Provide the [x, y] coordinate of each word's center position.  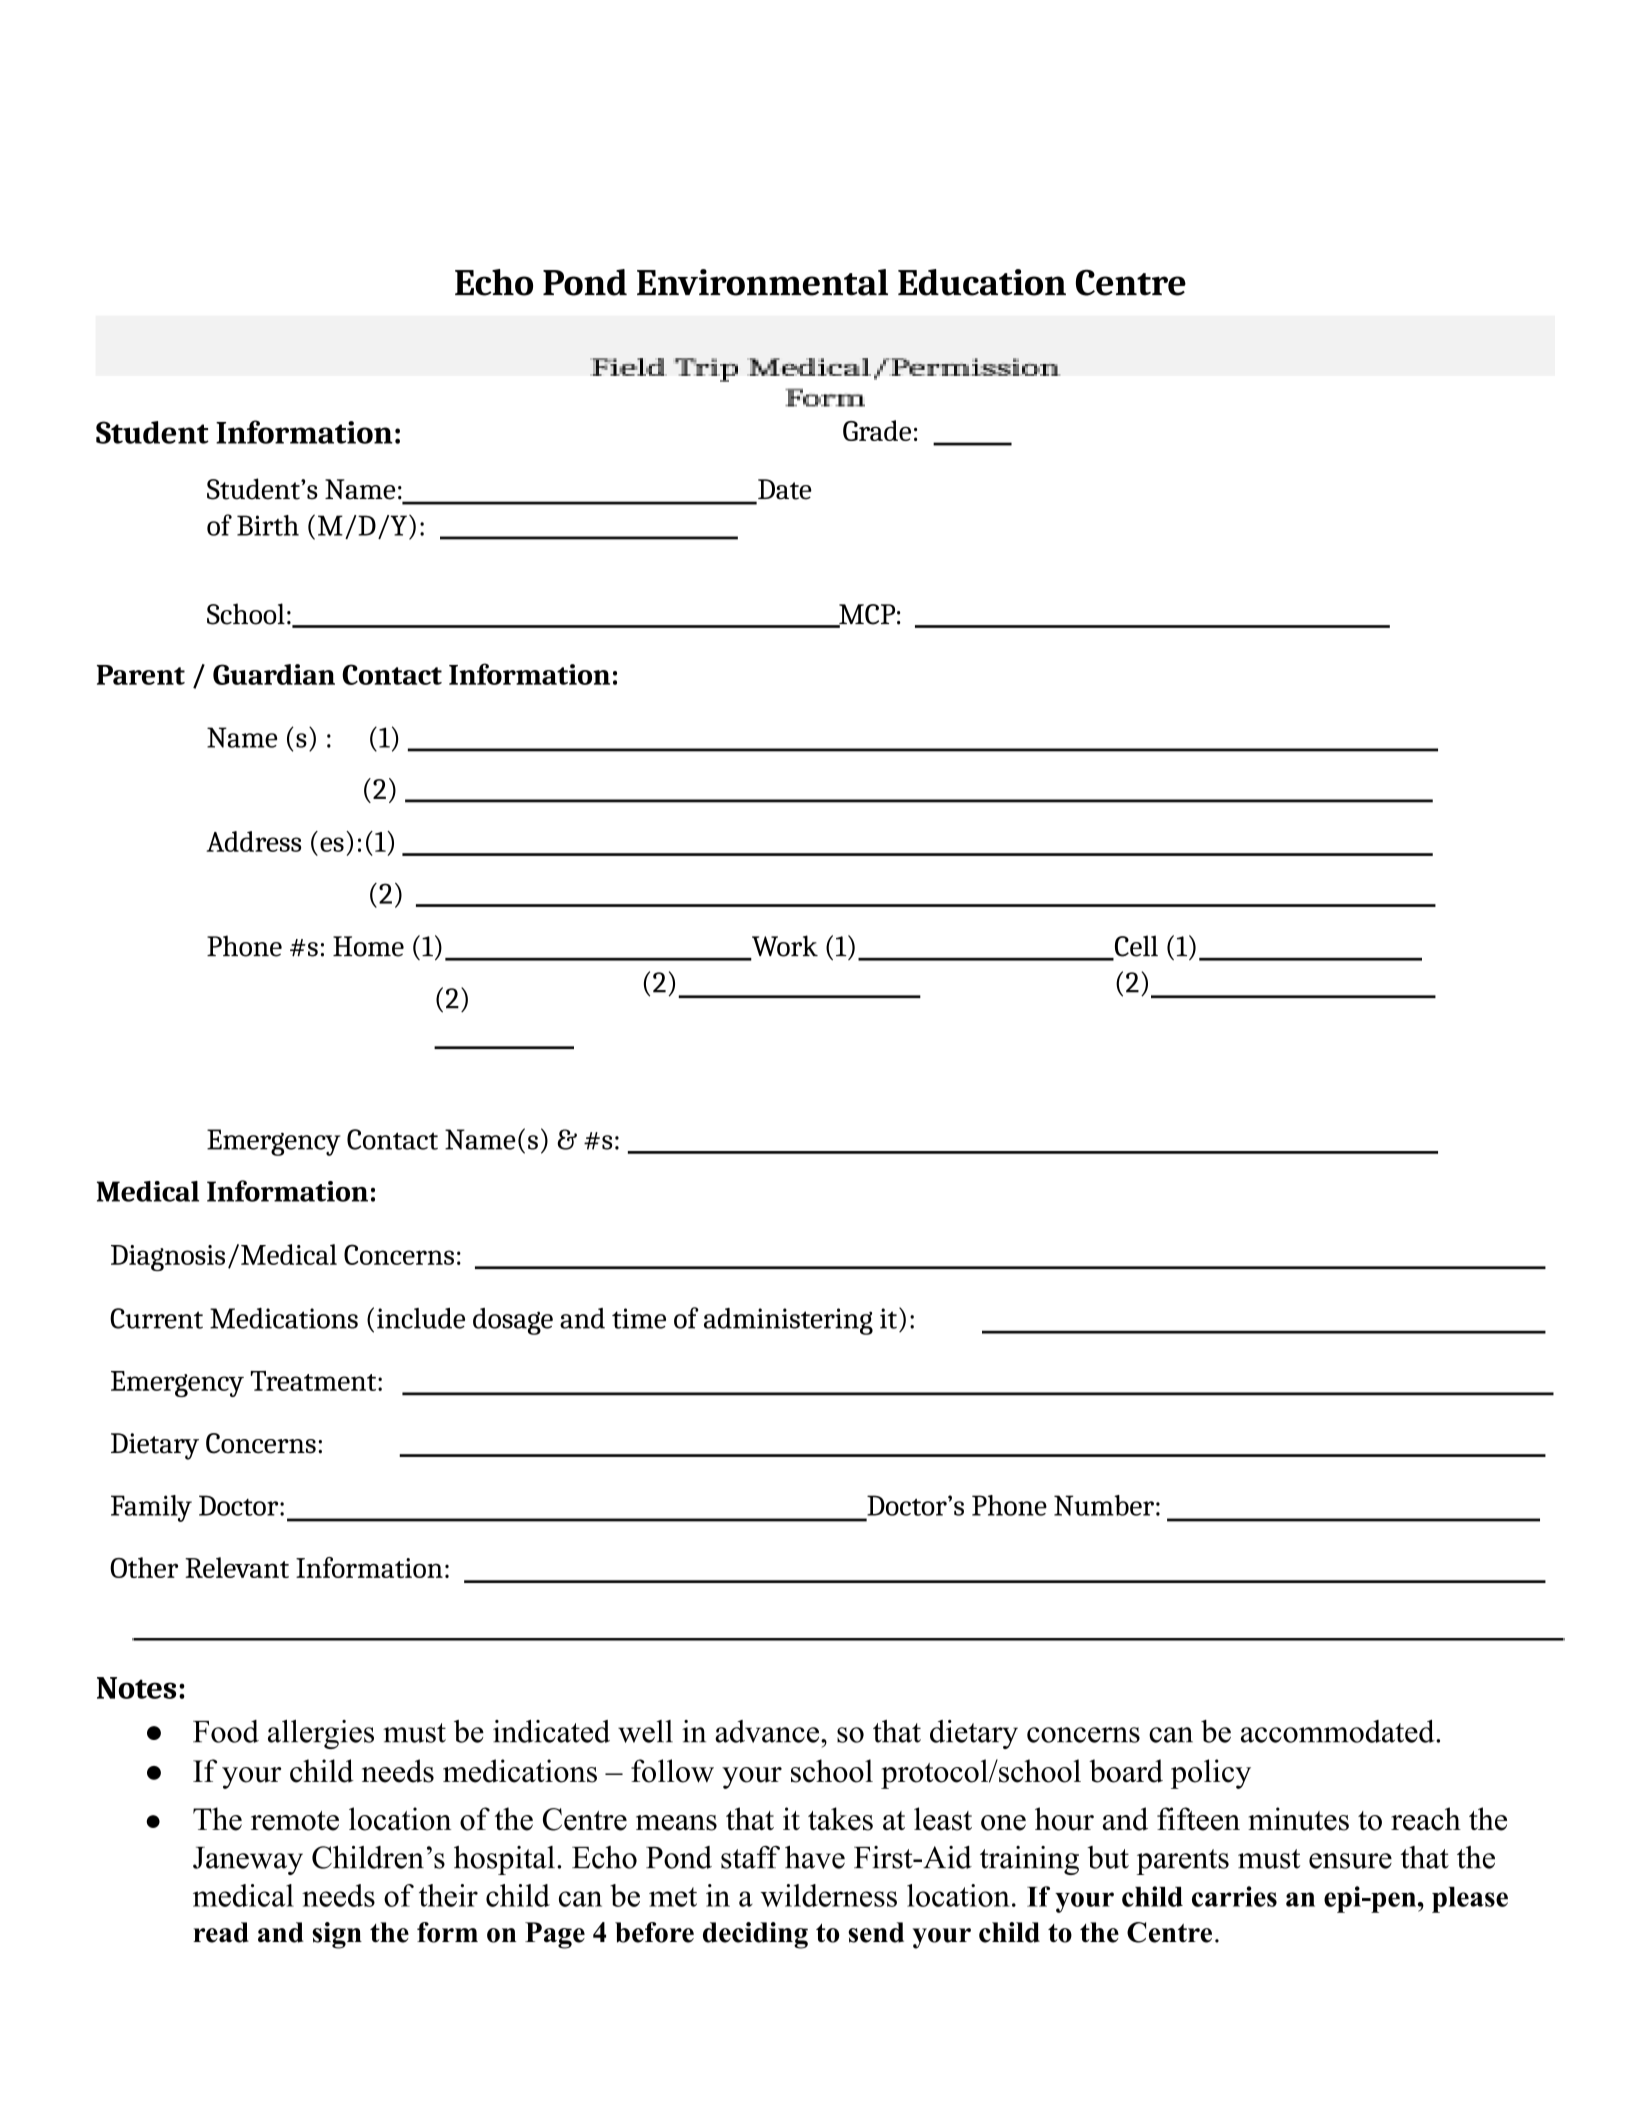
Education [982, 282]
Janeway [248, 1861]
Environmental [762, 282]
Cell [1135, 947]
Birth [268, 525]
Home [368, 946]
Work [784, 947]
